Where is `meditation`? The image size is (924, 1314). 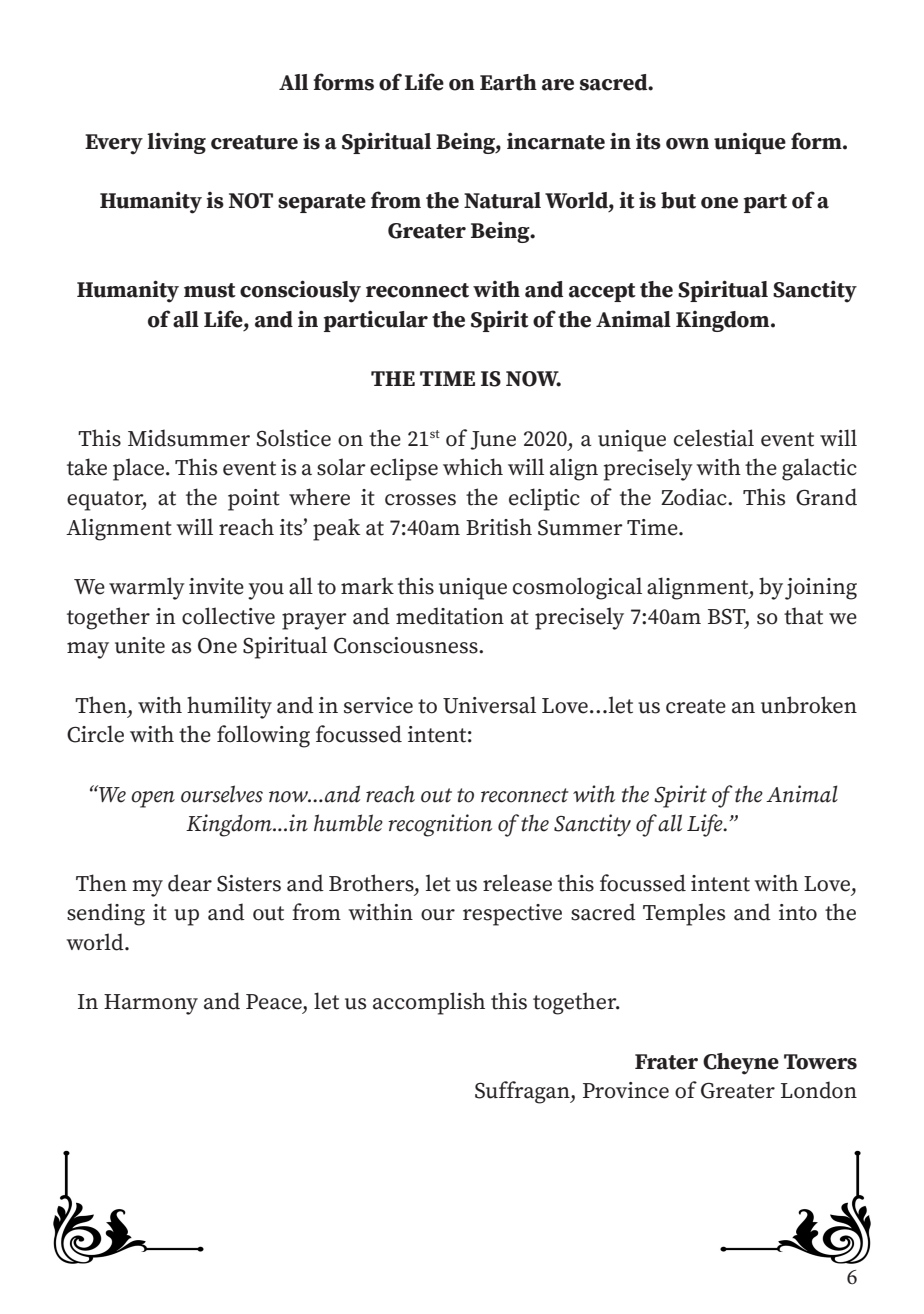 meditation is located at coordinates (450, 616).
